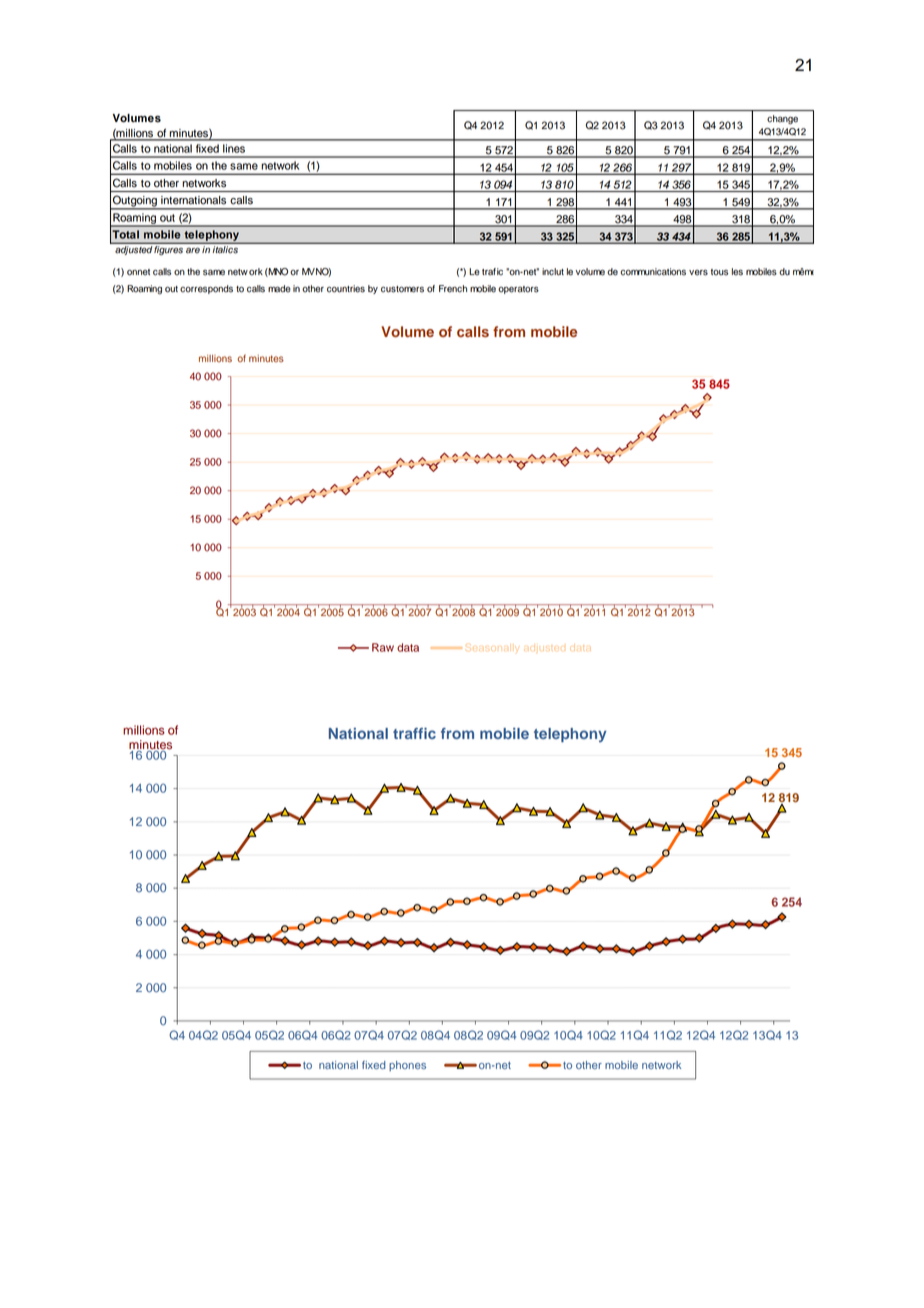  Describe the element at coordinates (492, 648) in the screenshot. I see `Seasonally` at that location.
